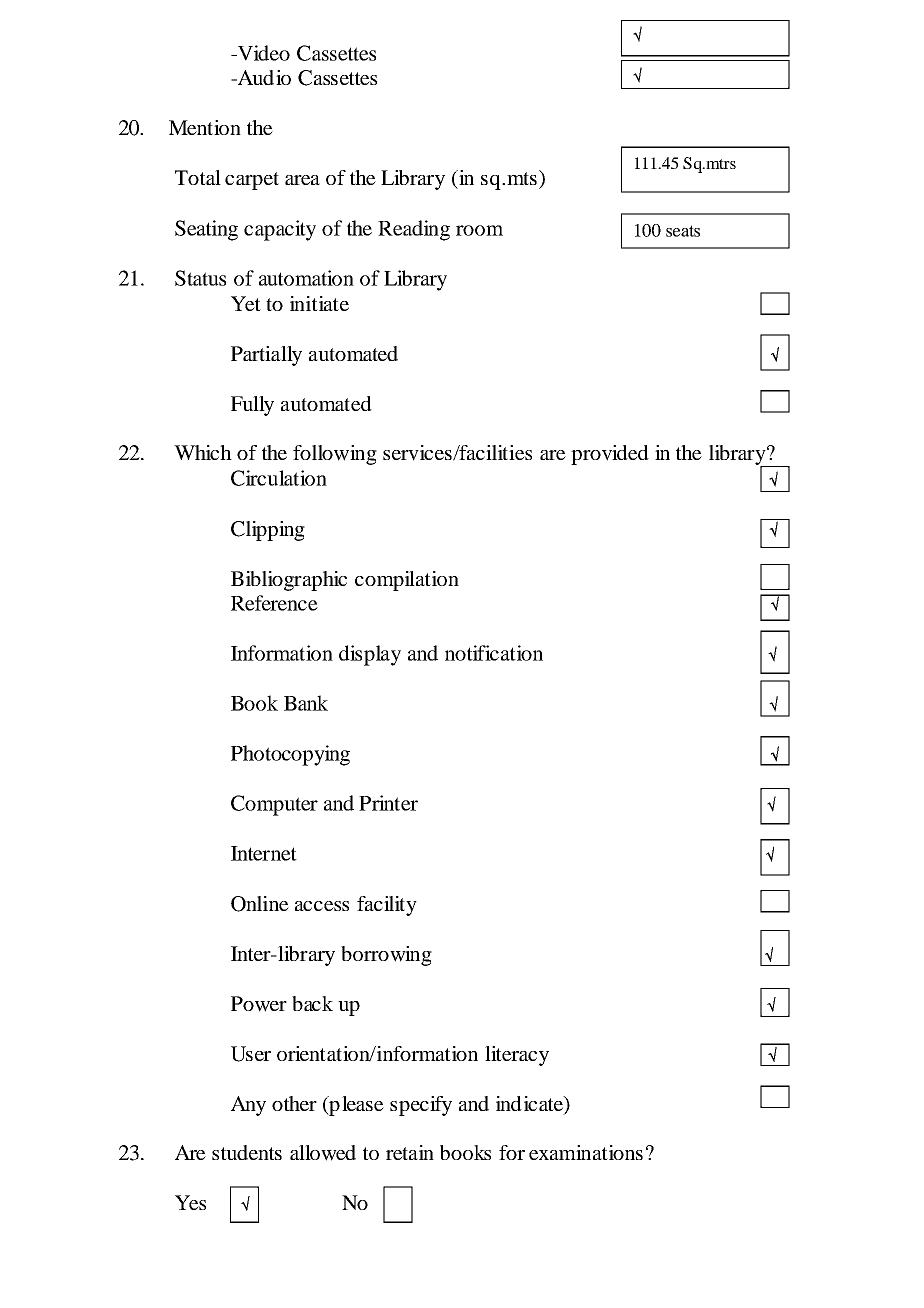 The image size is (924, 1308). I want to click on retain, so click(410, 1152).
